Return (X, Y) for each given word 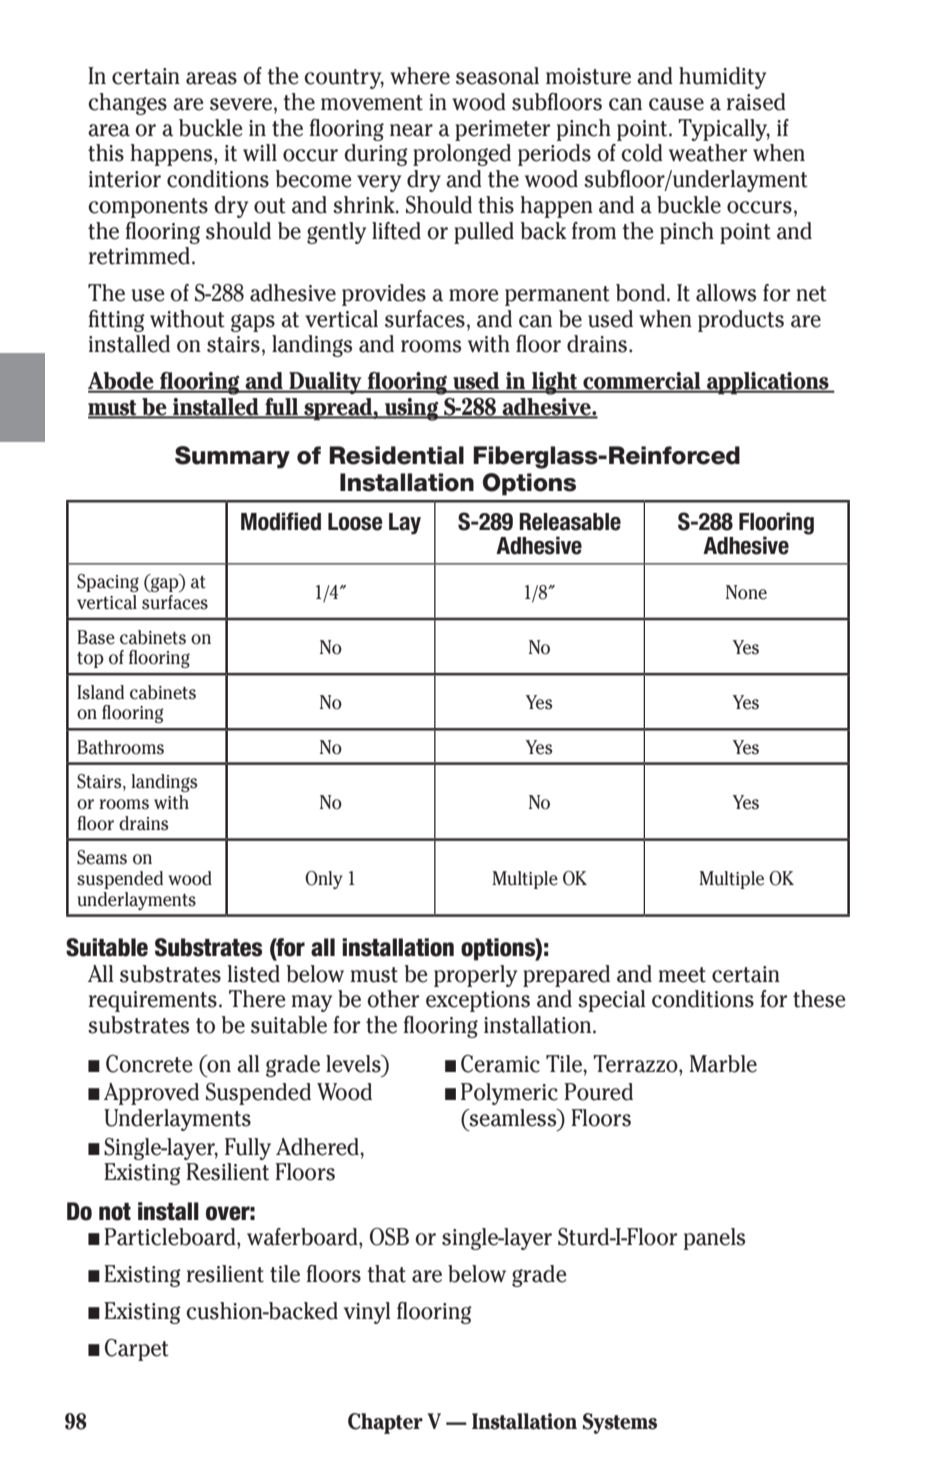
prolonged (462, 155)
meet (682, 975)
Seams (102, 857)
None (746, 592)
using (412, 409)
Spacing (108, 583)
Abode (122, 382)
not (115, 1212)
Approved (151, 1094)
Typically (724, 130)
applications (768, 383)
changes (127, 104)
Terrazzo (636, 1064)
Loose (355, 522)
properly (475, 976)
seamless (513, 1118)
